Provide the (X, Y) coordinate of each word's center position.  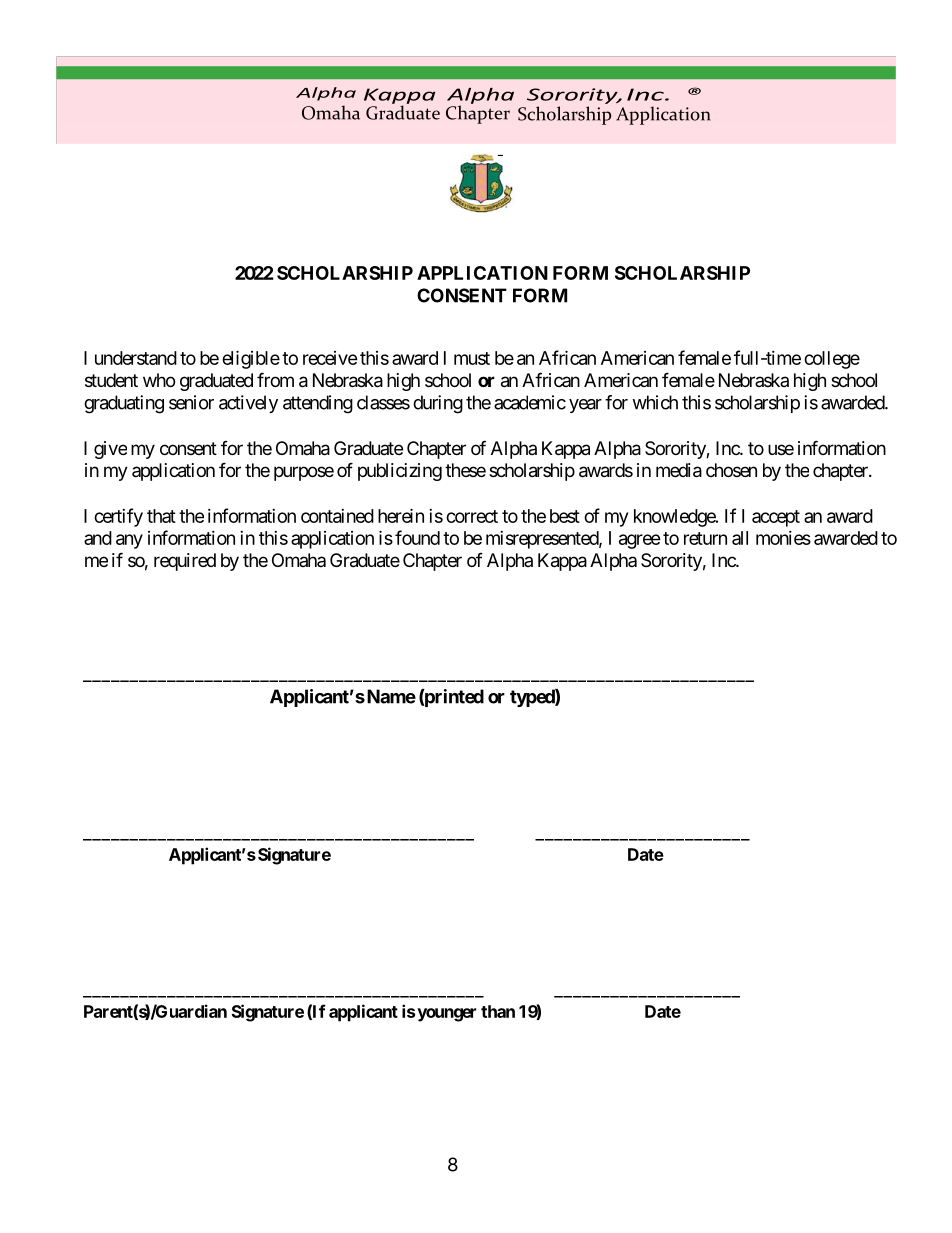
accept (776, 518)
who (159, 380)
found (417, 537)
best (565, 516)
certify (118, 517)
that (161, 516)
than (498, 1011)
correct (472, 516)
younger (446, 1015)
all (740, 538)
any (129, 541)
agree (640, 541)
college (832, 360)
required (185, 562)
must (472, 358)
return (705, 538)
